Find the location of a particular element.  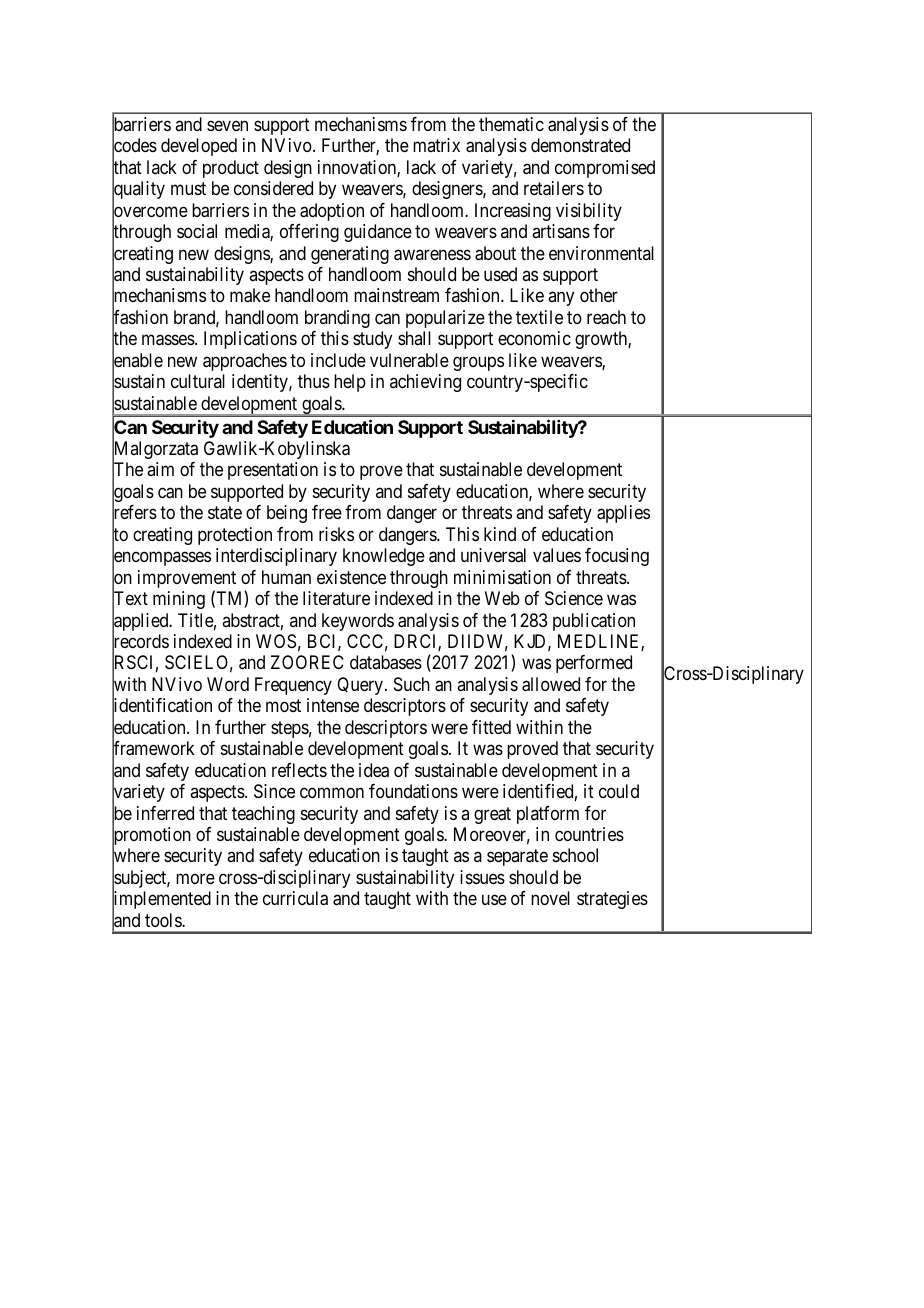

existence is located at coordinates (351, 577).
